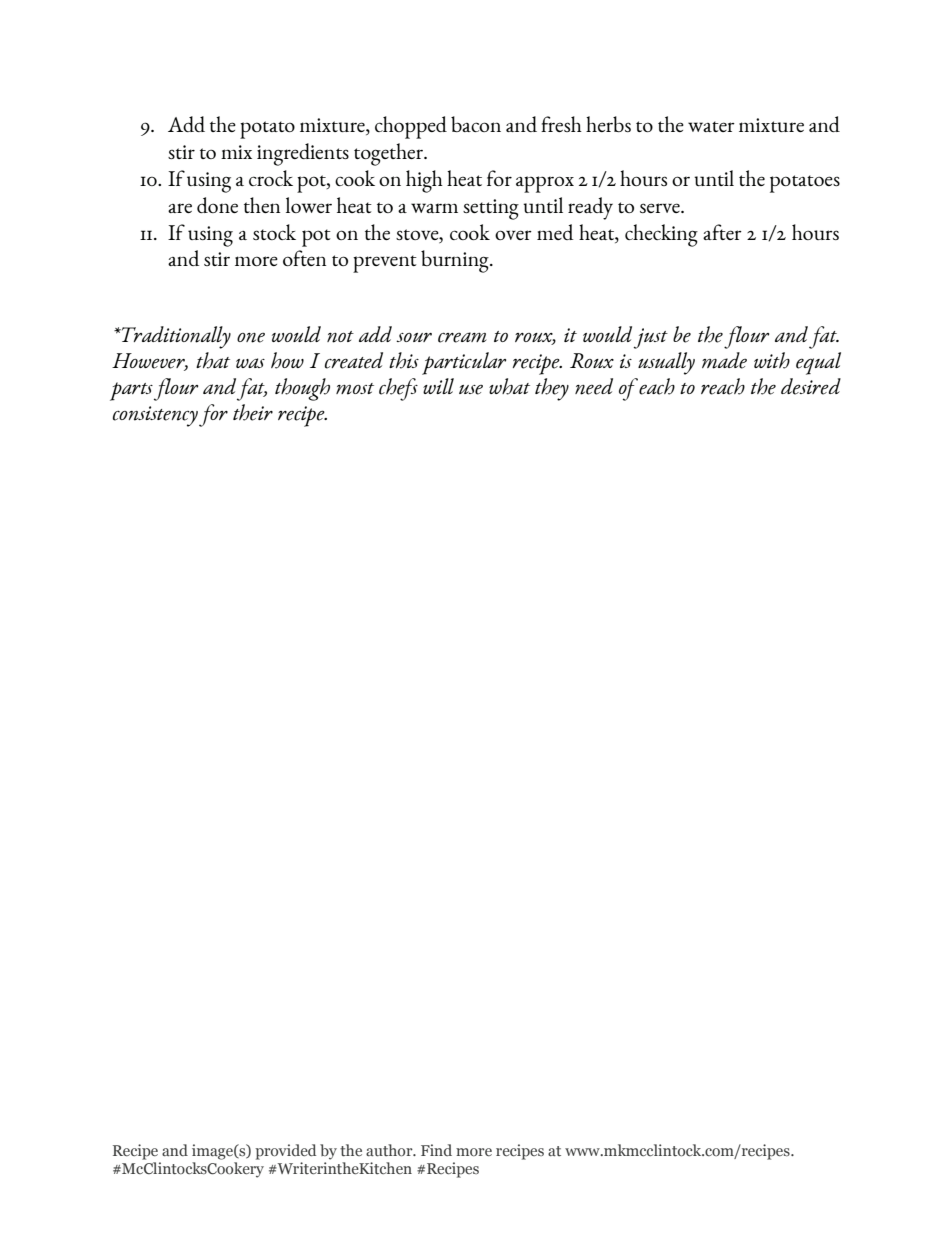 The image size is (952, 1233). What do you see at coordinates (271, 178) in the page?
I see `crock` at bounding box center [271, 178].
